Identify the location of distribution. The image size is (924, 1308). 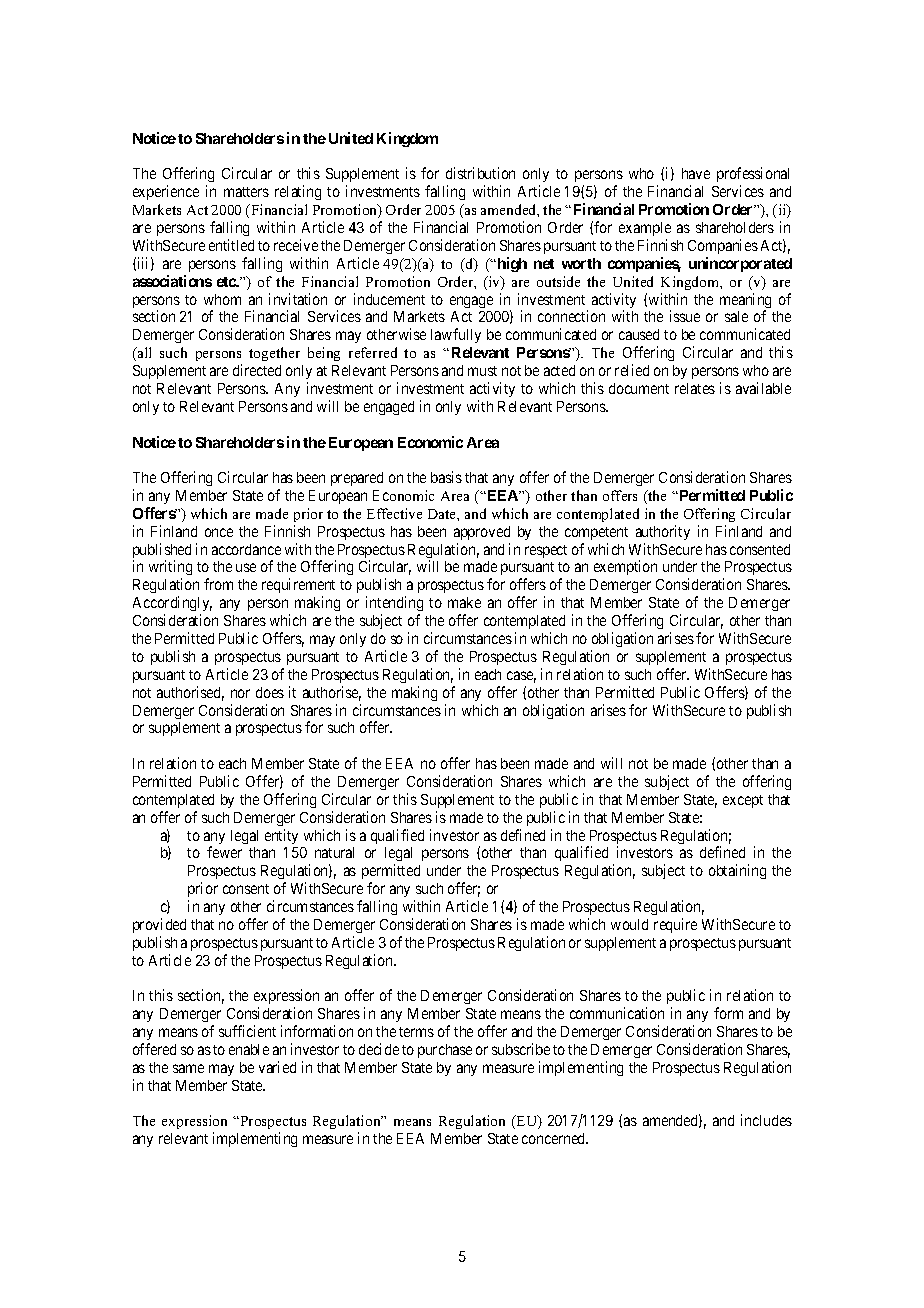
(480, 173).
